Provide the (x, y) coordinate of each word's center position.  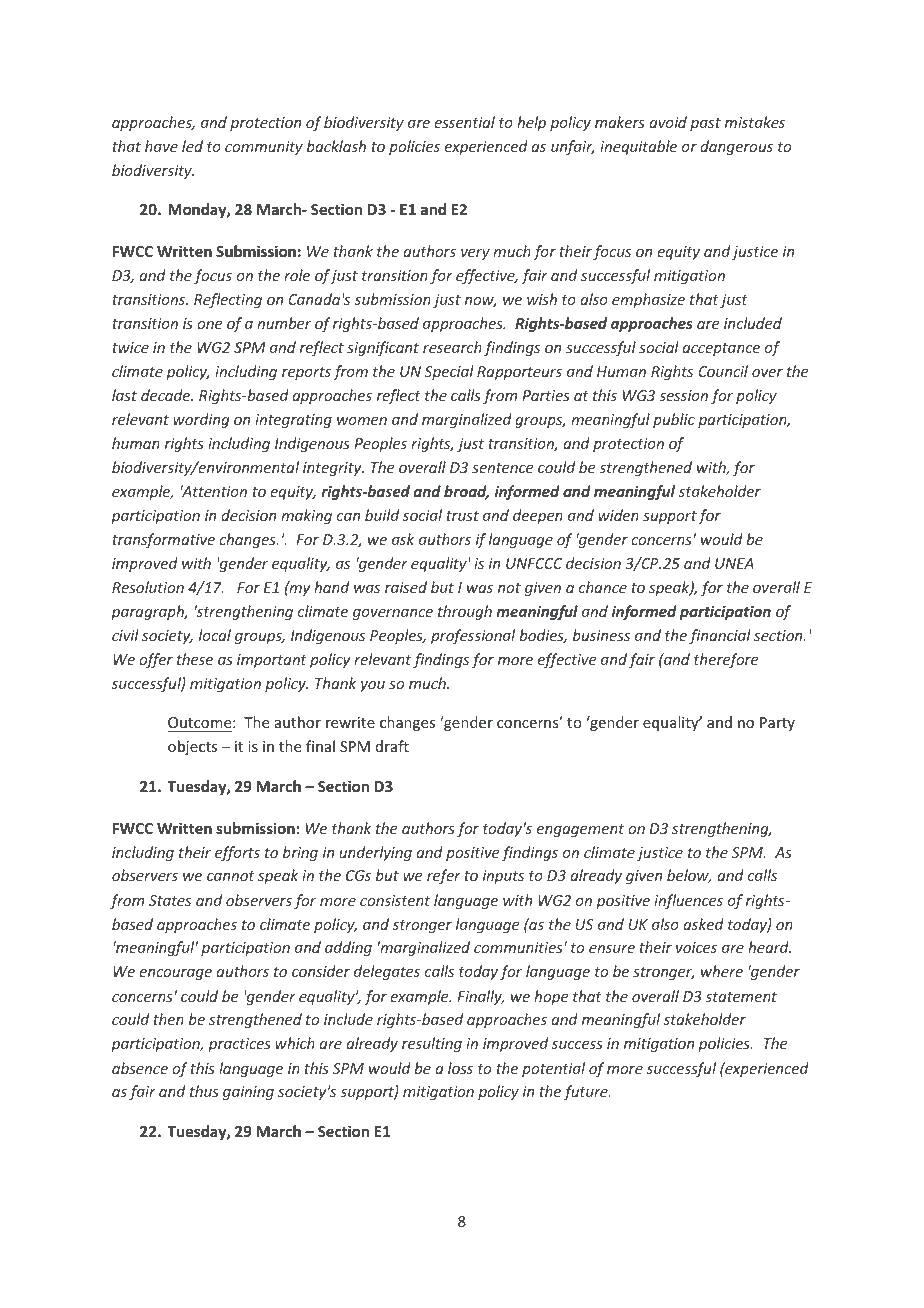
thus (204, 1091)
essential (464, 122)
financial (720, 636)
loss (460, 1068)
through (465, 612)
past (705, 124)
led (192, 146)
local (215, 635)
